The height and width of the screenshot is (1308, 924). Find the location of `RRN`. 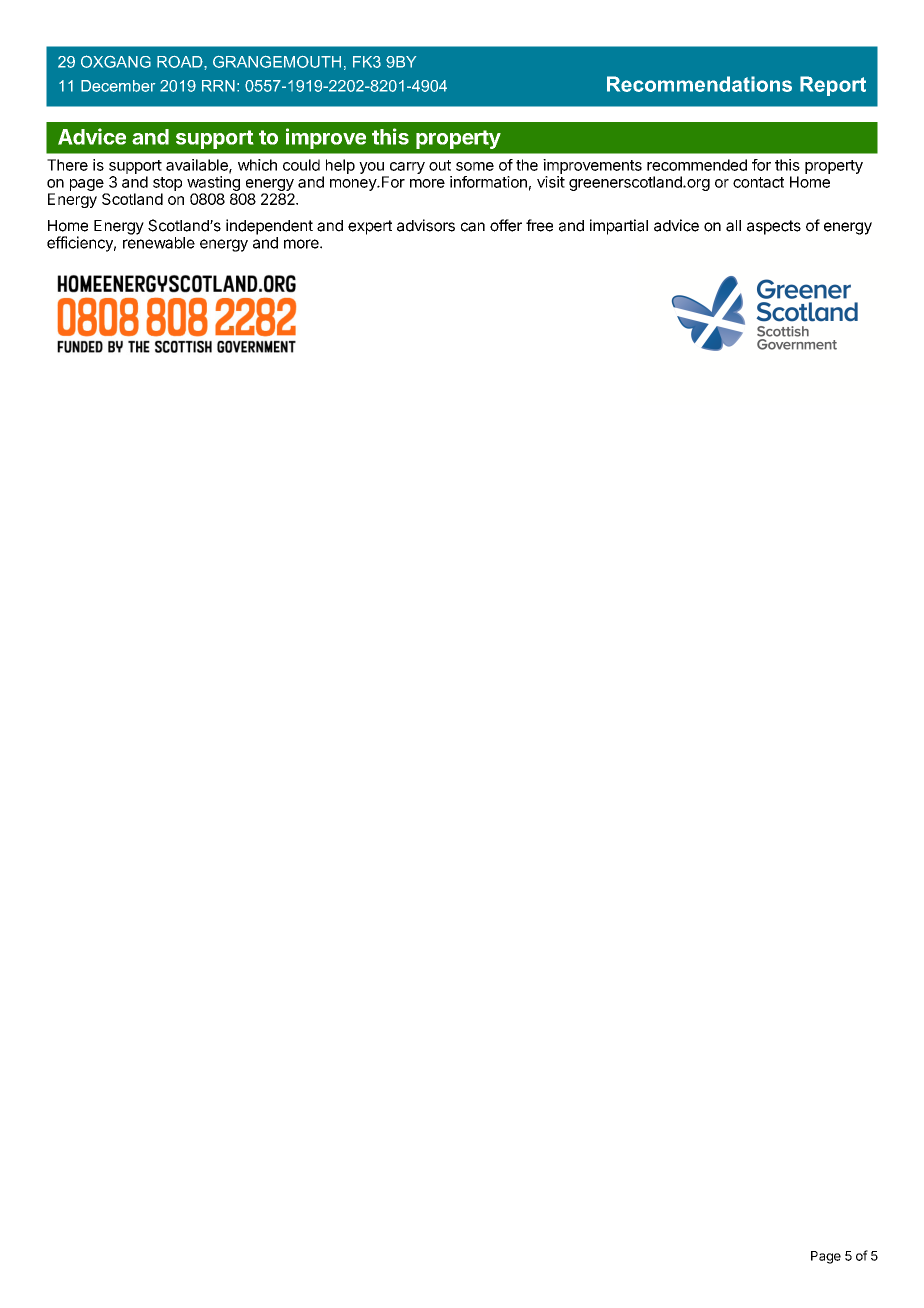

RRN is located at coordinates (218, 86).
